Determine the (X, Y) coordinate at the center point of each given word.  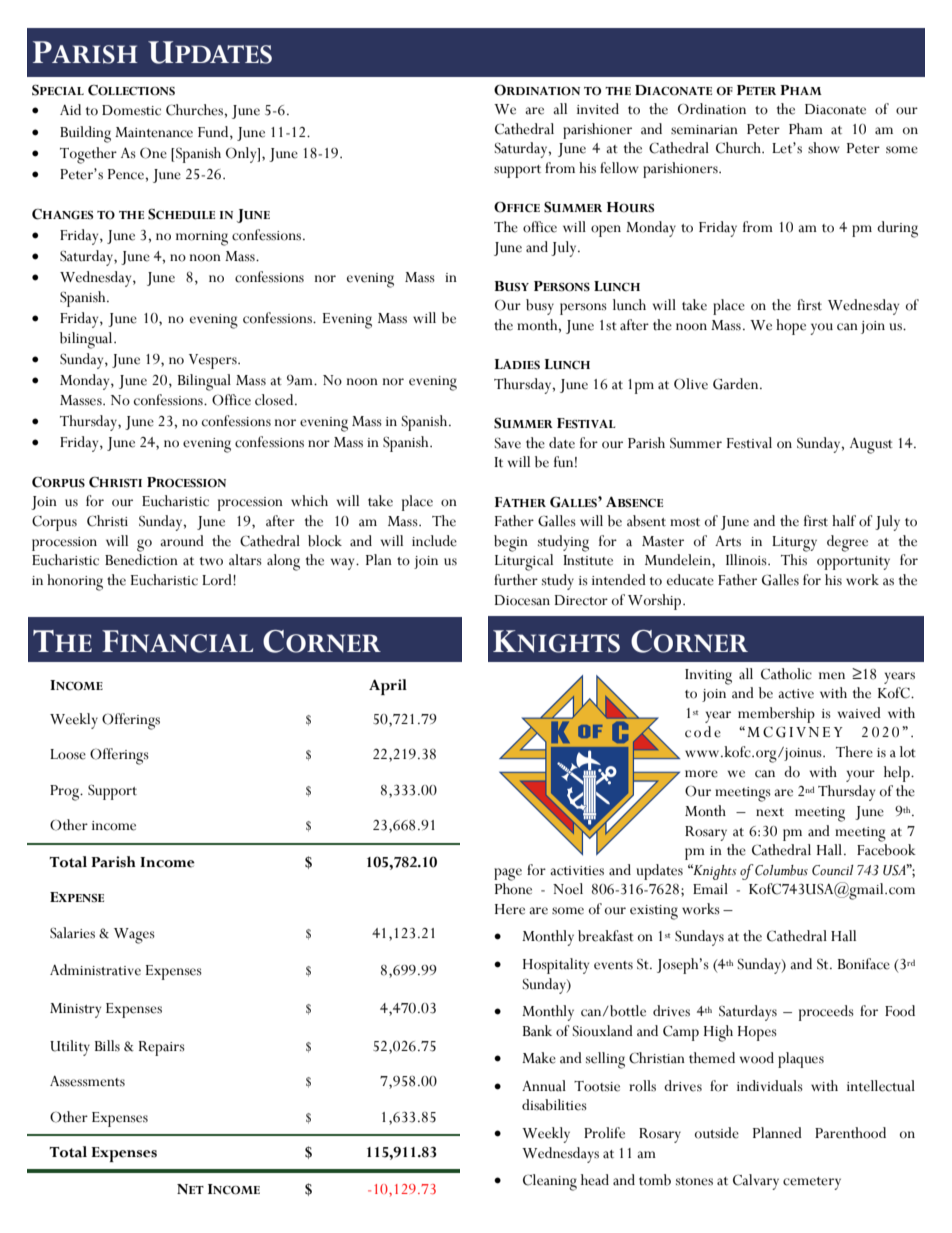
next (770, 812)
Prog (66, 793)
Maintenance (154, 132)
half (844, 521)
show (824, 148)
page (508, 874)
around (182, 541)
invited (598, 109)
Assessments (87, 1081)
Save (508, 443)
